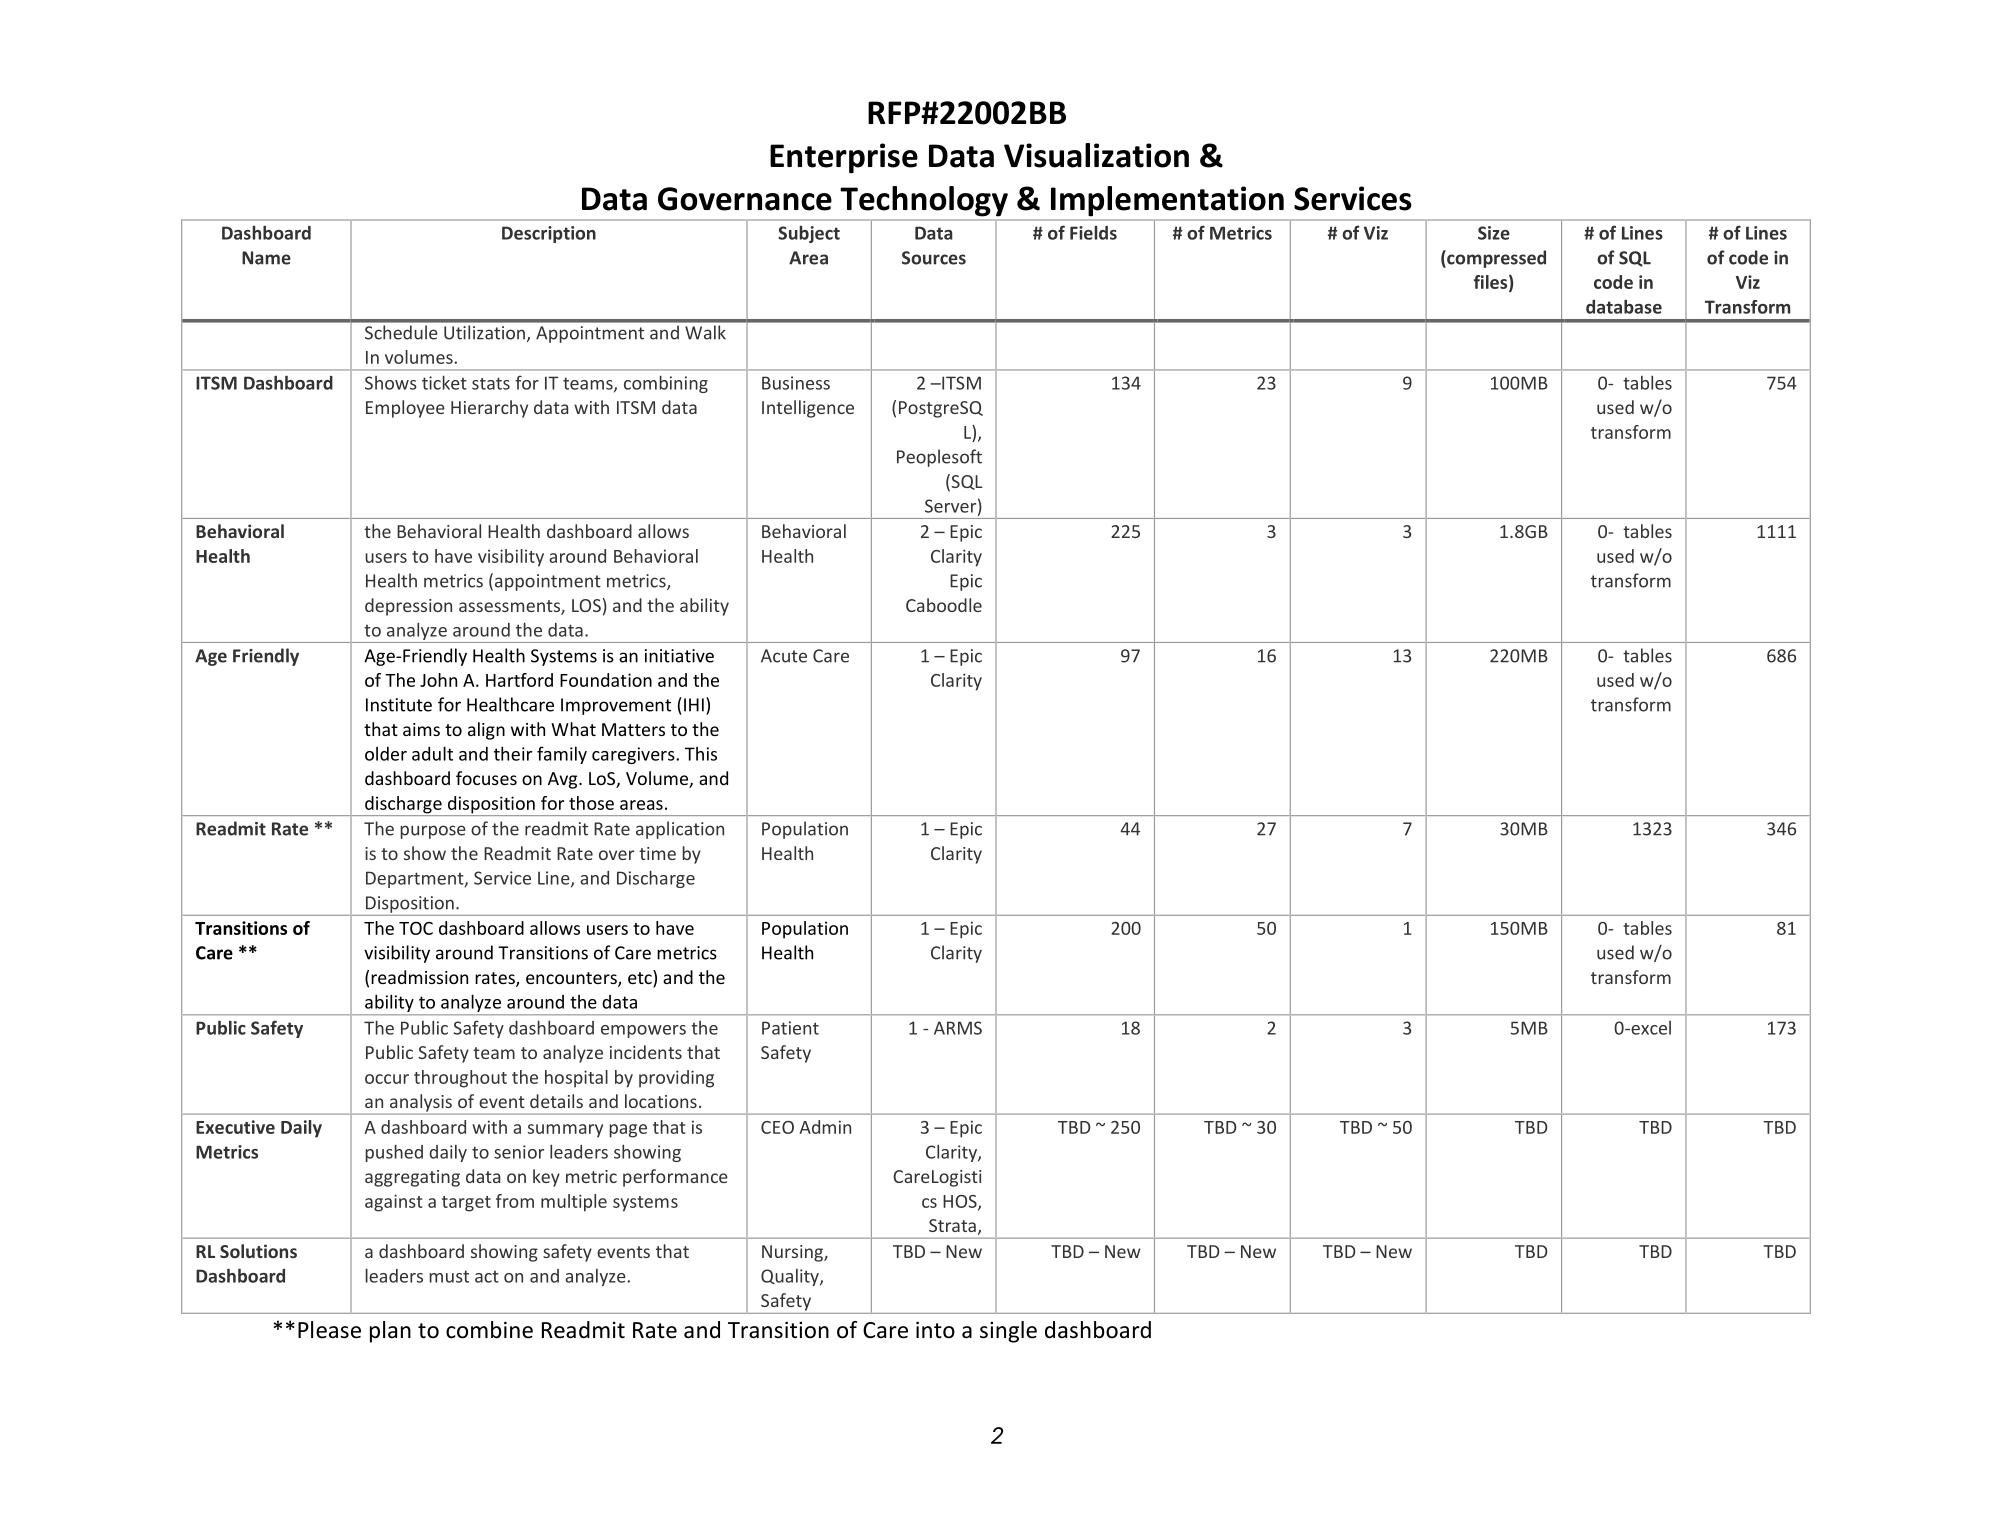  Describe the element at coordinates (791, 1277) in the page. I see `Quality` at that location.
